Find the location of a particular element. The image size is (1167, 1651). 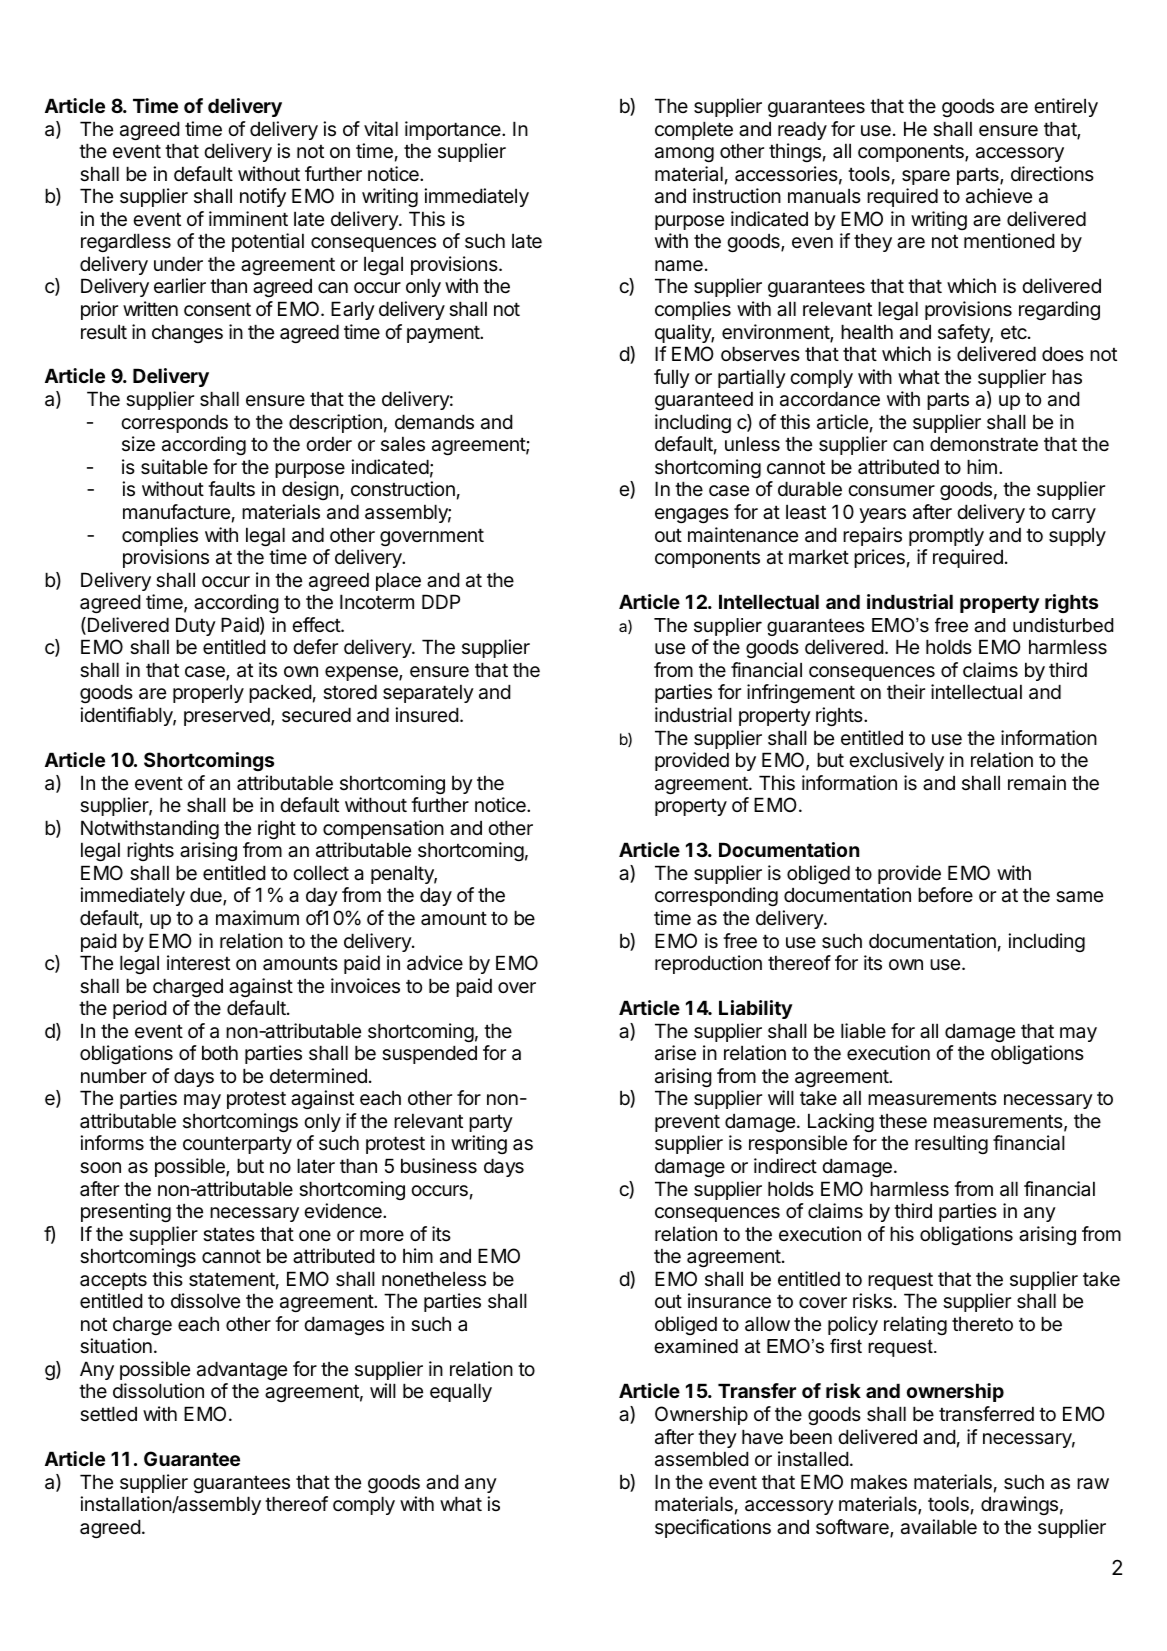

among is located at coordinates (684, 154).
